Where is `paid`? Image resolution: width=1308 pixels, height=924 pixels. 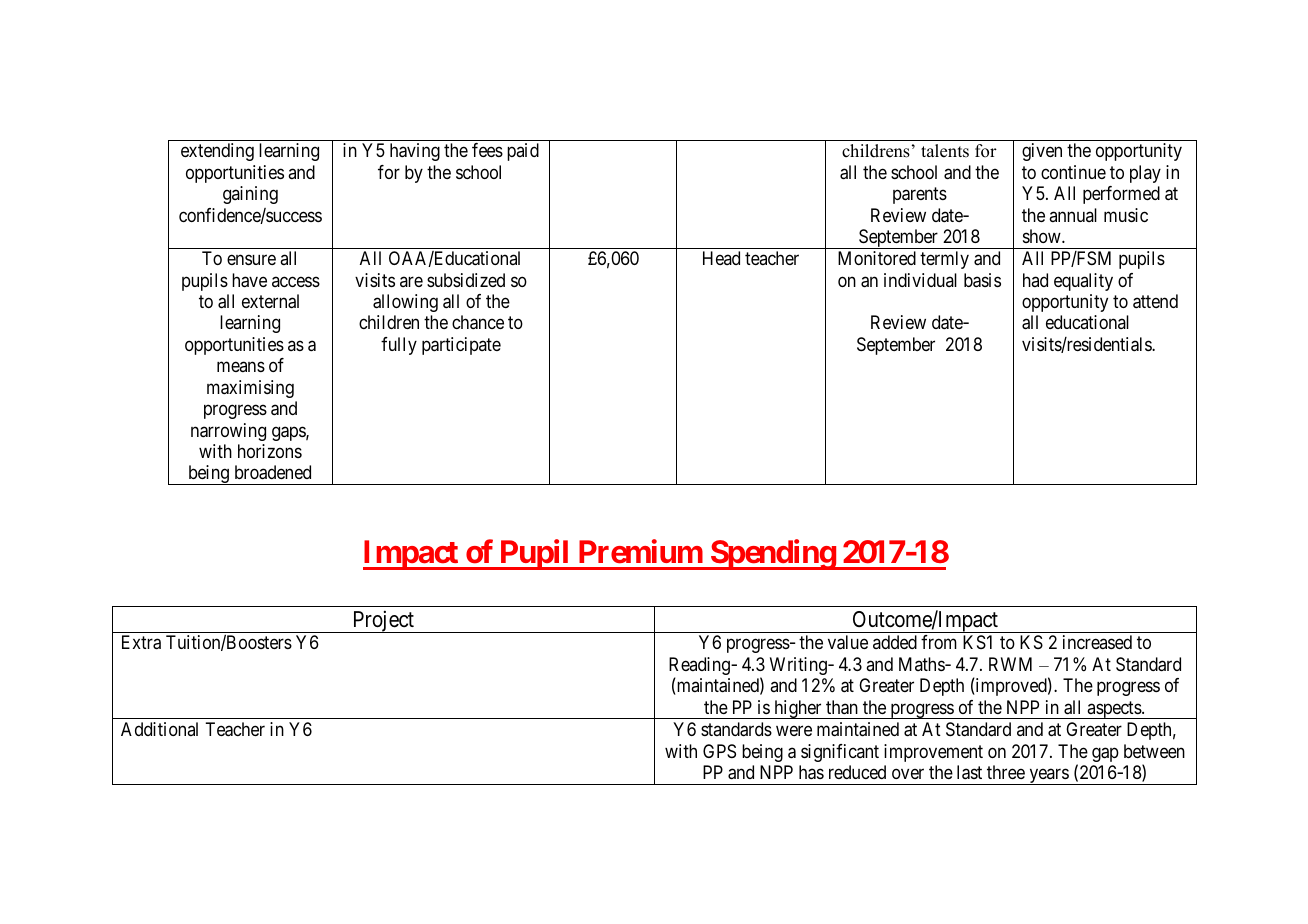 paid is located at coordinates (523, 152).
